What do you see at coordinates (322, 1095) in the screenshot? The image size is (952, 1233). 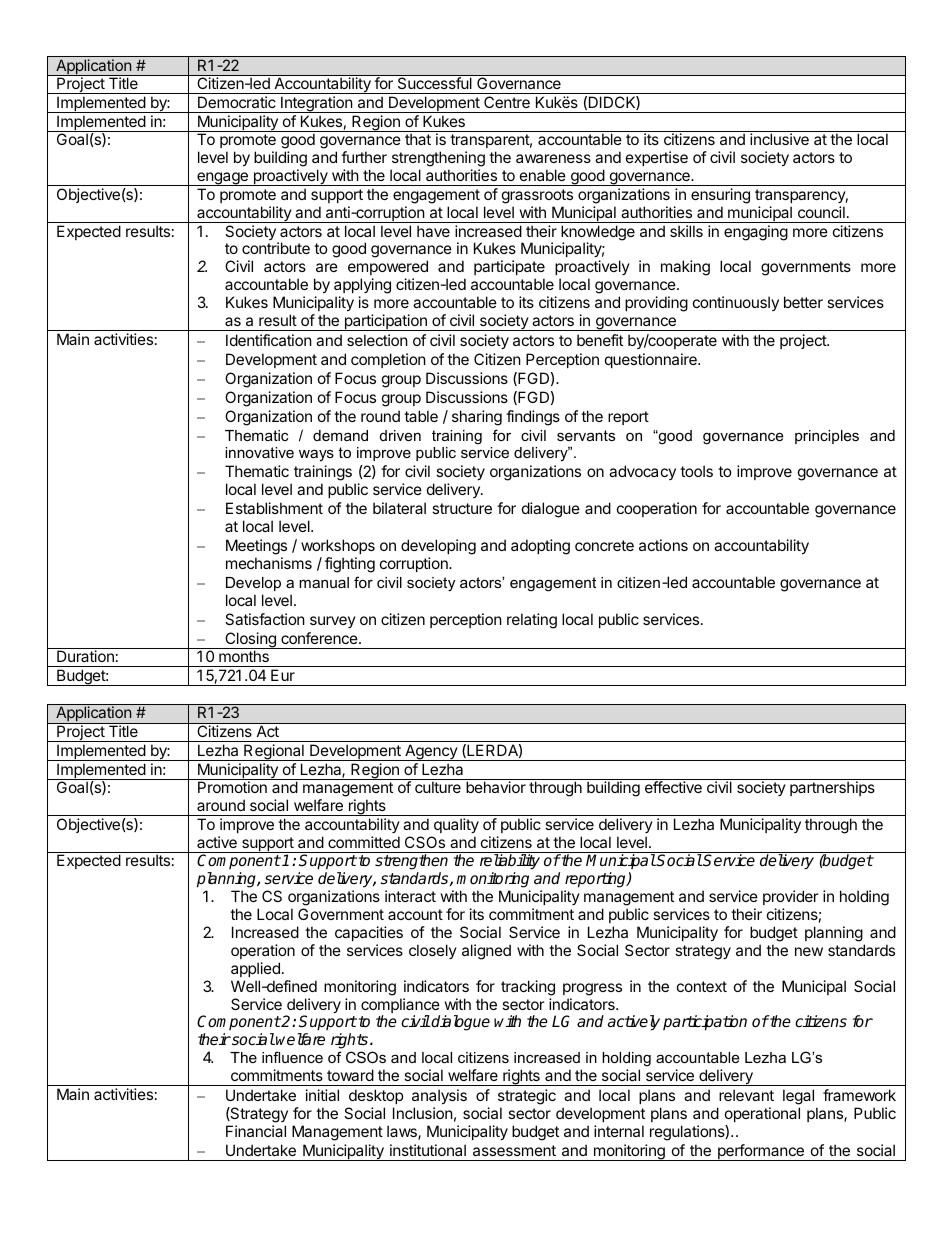 I see `initial` at bounding box center [322, 1095].
